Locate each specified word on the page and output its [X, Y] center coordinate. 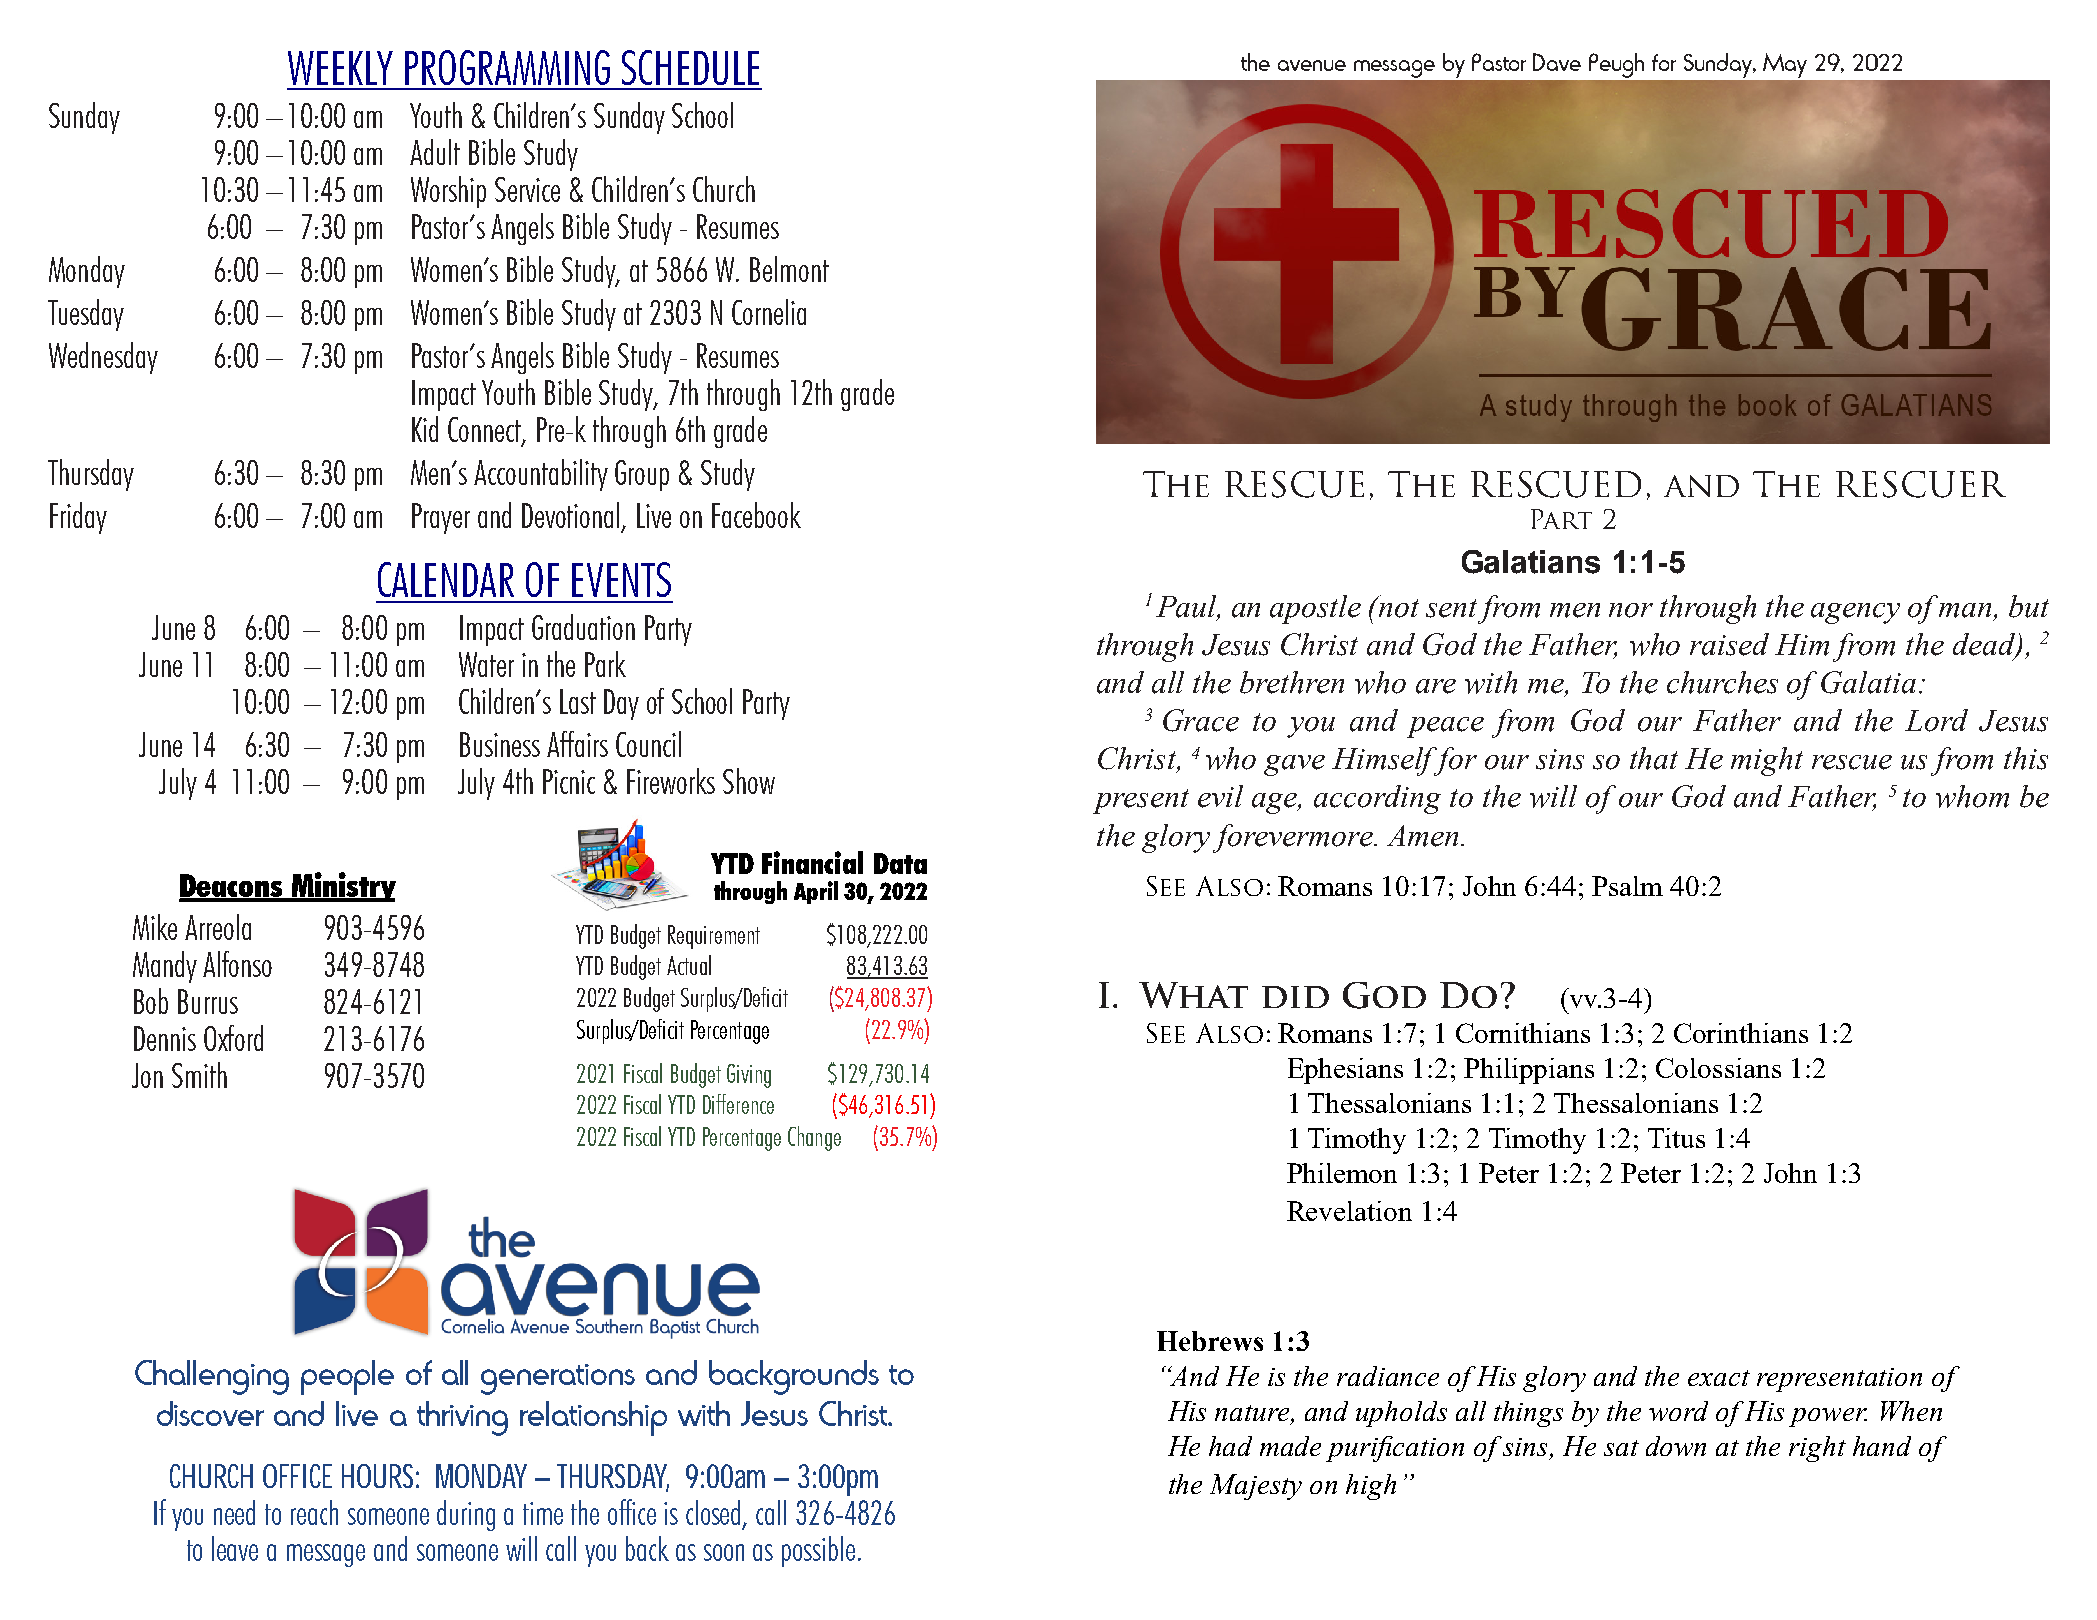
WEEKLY [340, 68]
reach [314, 1512]
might [1767, 761]
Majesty [1256, 1487]
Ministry [342, 887]
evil [1220, 796]
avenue [1312, 65]
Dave [1557, 62]
